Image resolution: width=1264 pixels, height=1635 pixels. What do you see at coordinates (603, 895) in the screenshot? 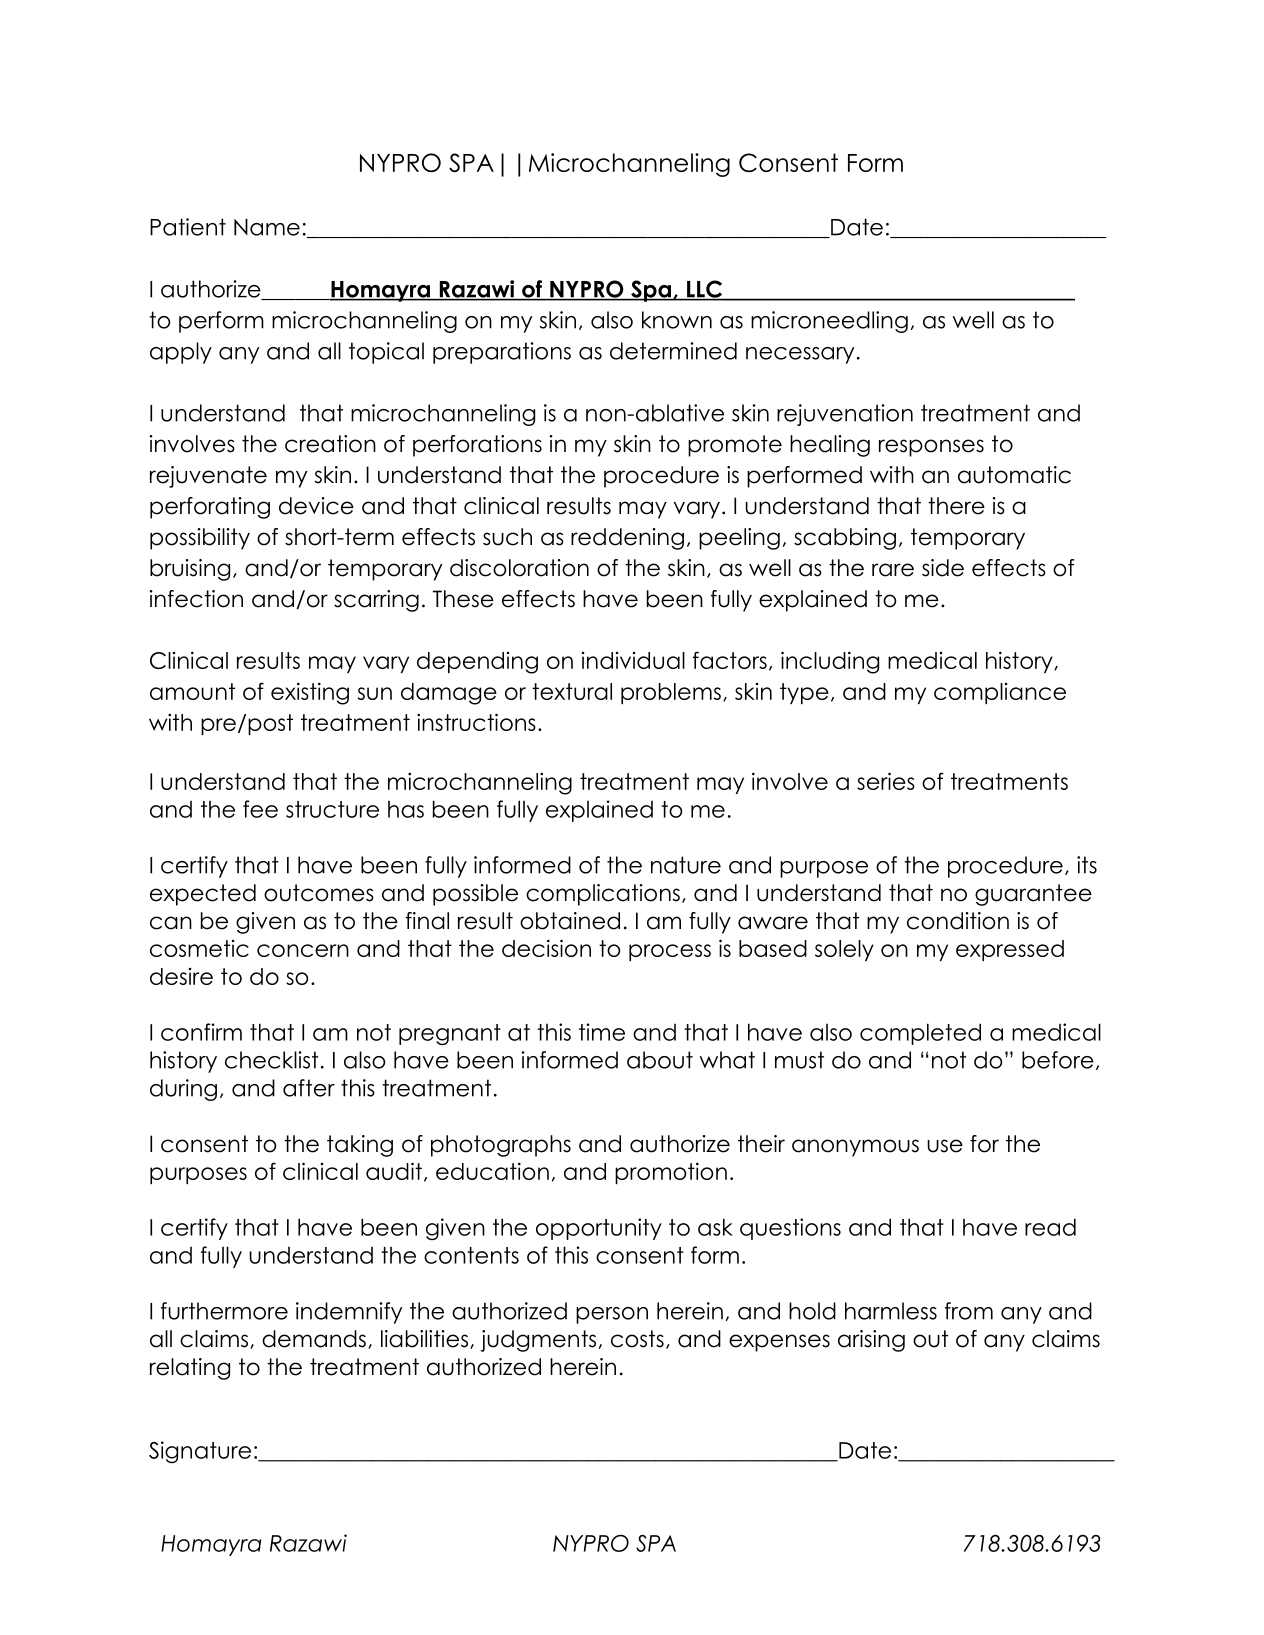
I see `complications` at bounding box center [603, 895].
